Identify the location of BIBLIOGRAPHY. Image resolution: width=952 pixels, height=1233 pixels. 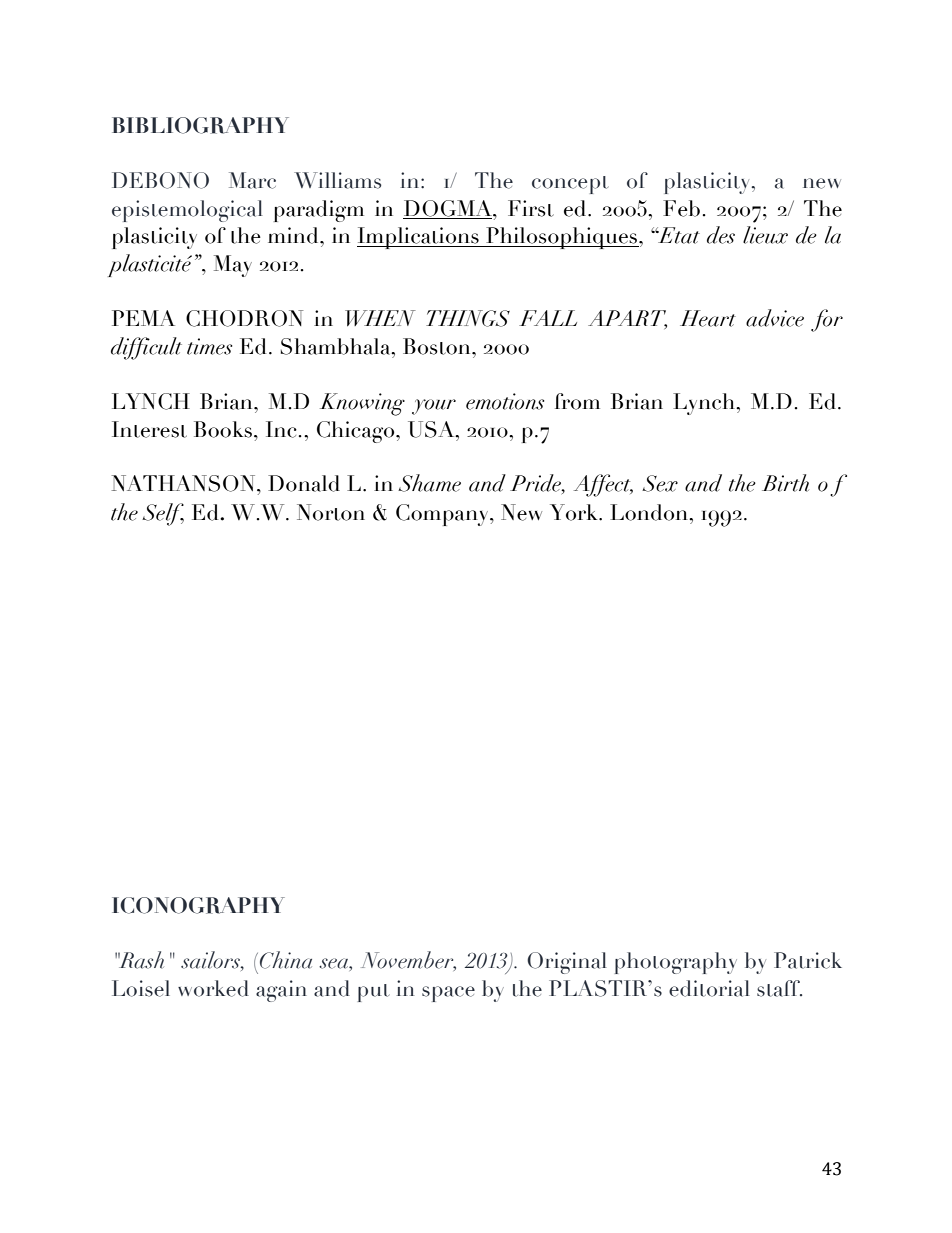
(200, 125).
